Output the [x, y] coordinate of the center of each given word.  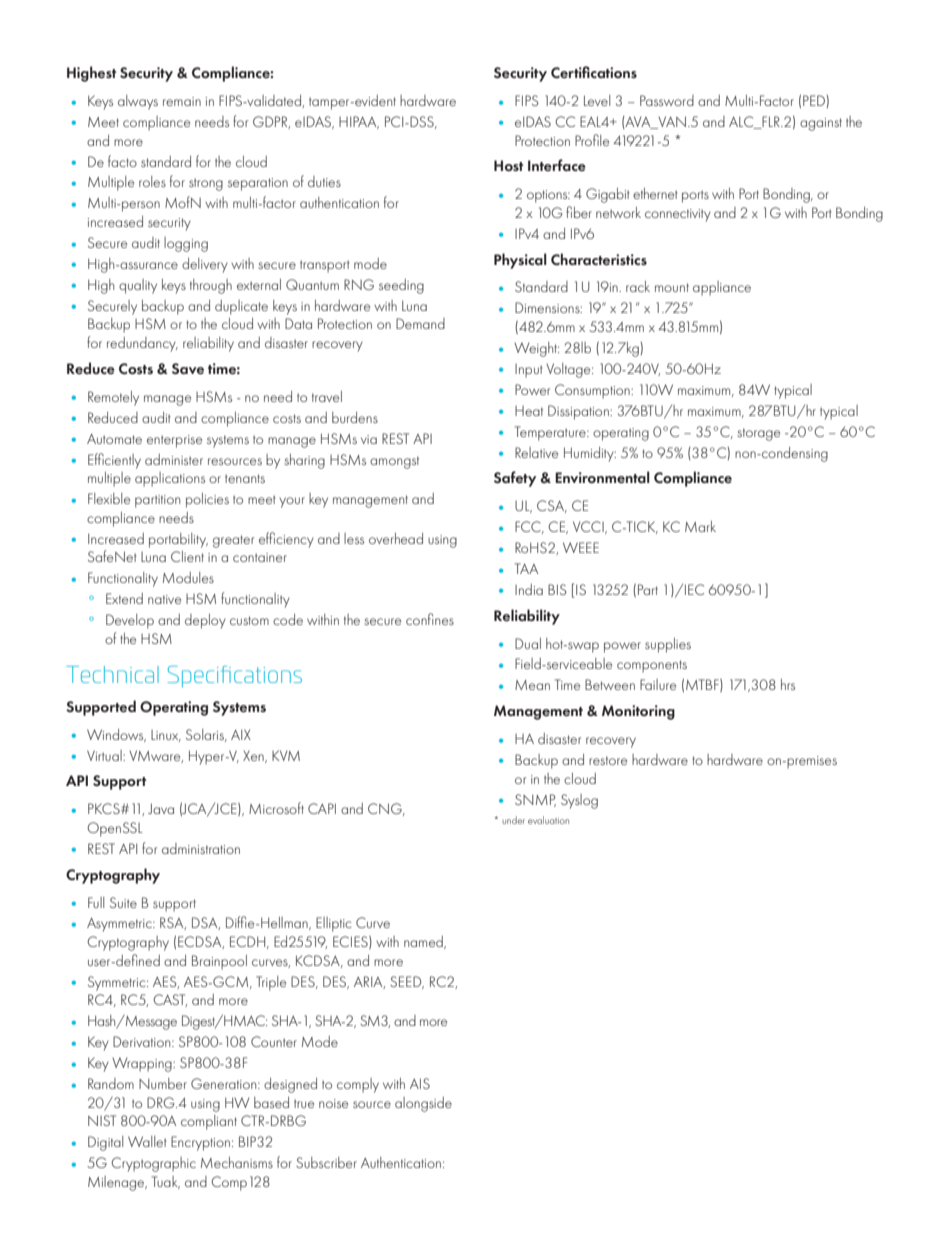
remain [182, 101]
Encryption [200, 1143]
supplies [668, 645]
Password [667, 100]
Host [508, 165]
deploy [205, 621]
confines [430, 619]
